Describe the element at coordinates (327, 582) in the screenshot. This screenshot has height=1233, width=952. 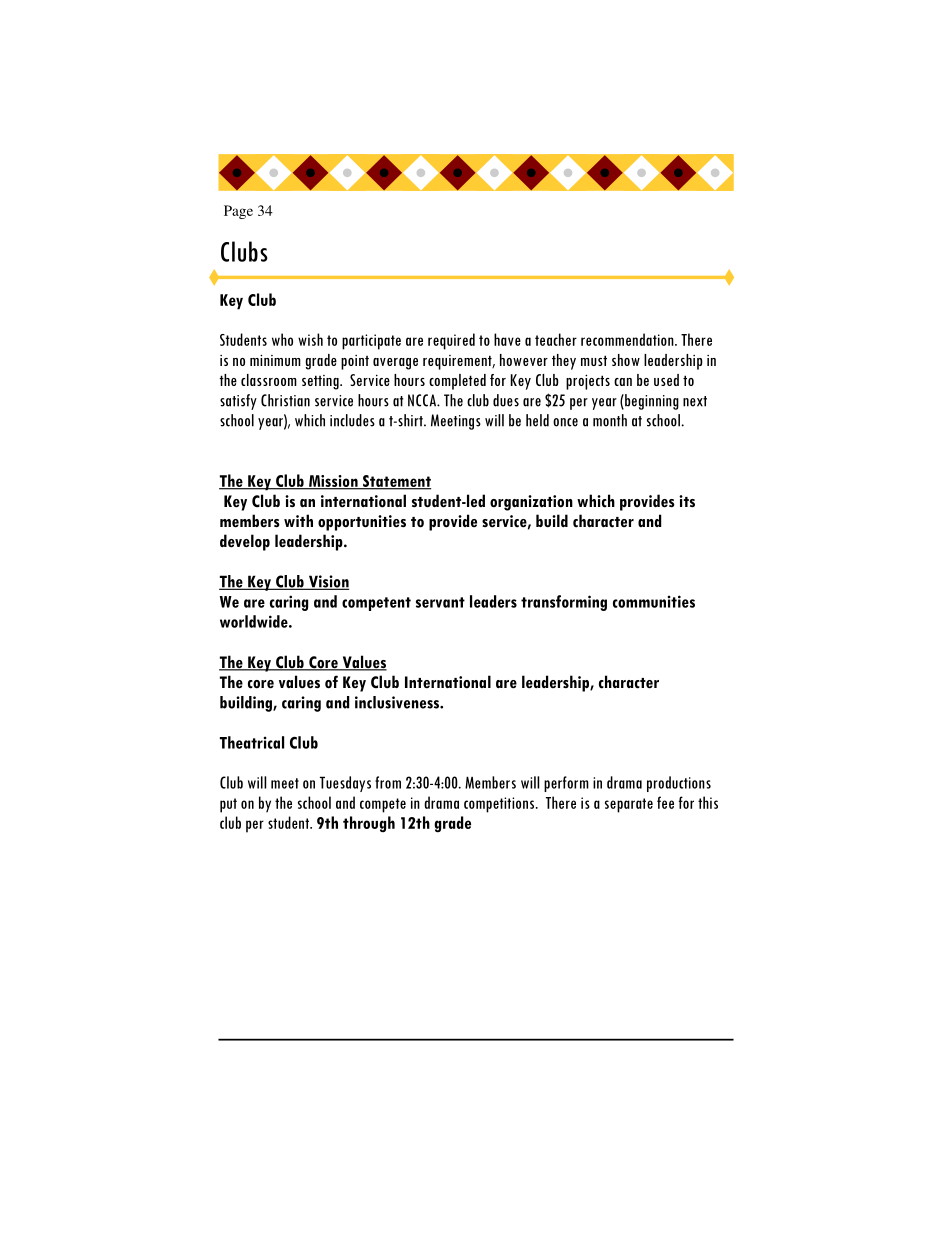
I see `Vision` at that location.
